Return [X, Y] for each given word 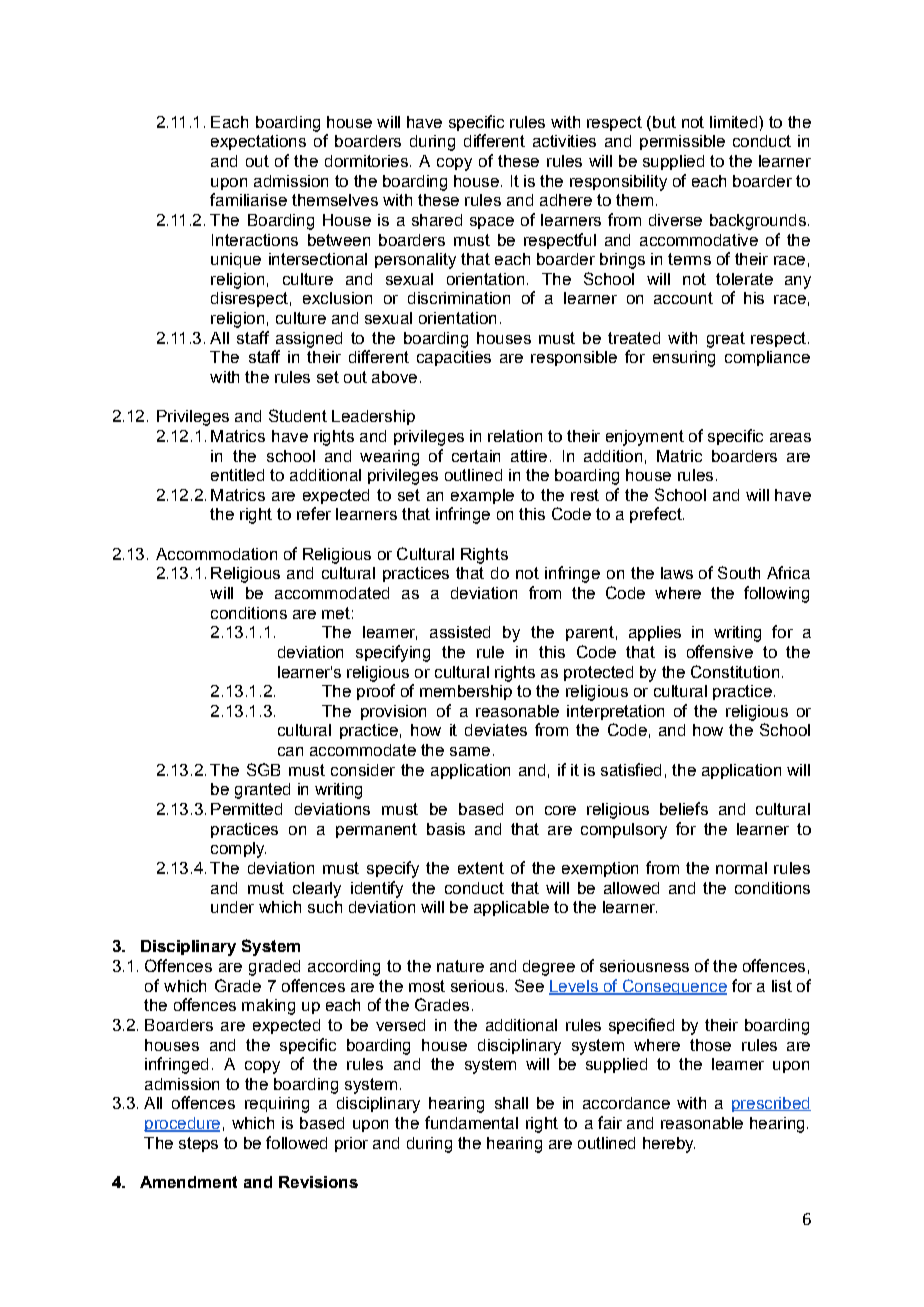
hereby [669, 1145]
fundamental [471, 1122]
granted [262, 791]
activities [564, 141]
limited [733, 122]
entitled [237, 475]
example [482, 496]
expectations [258, 142]
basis [446, 829]
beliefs [684, 808]
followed [296, 1142]
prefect [657, 515]
